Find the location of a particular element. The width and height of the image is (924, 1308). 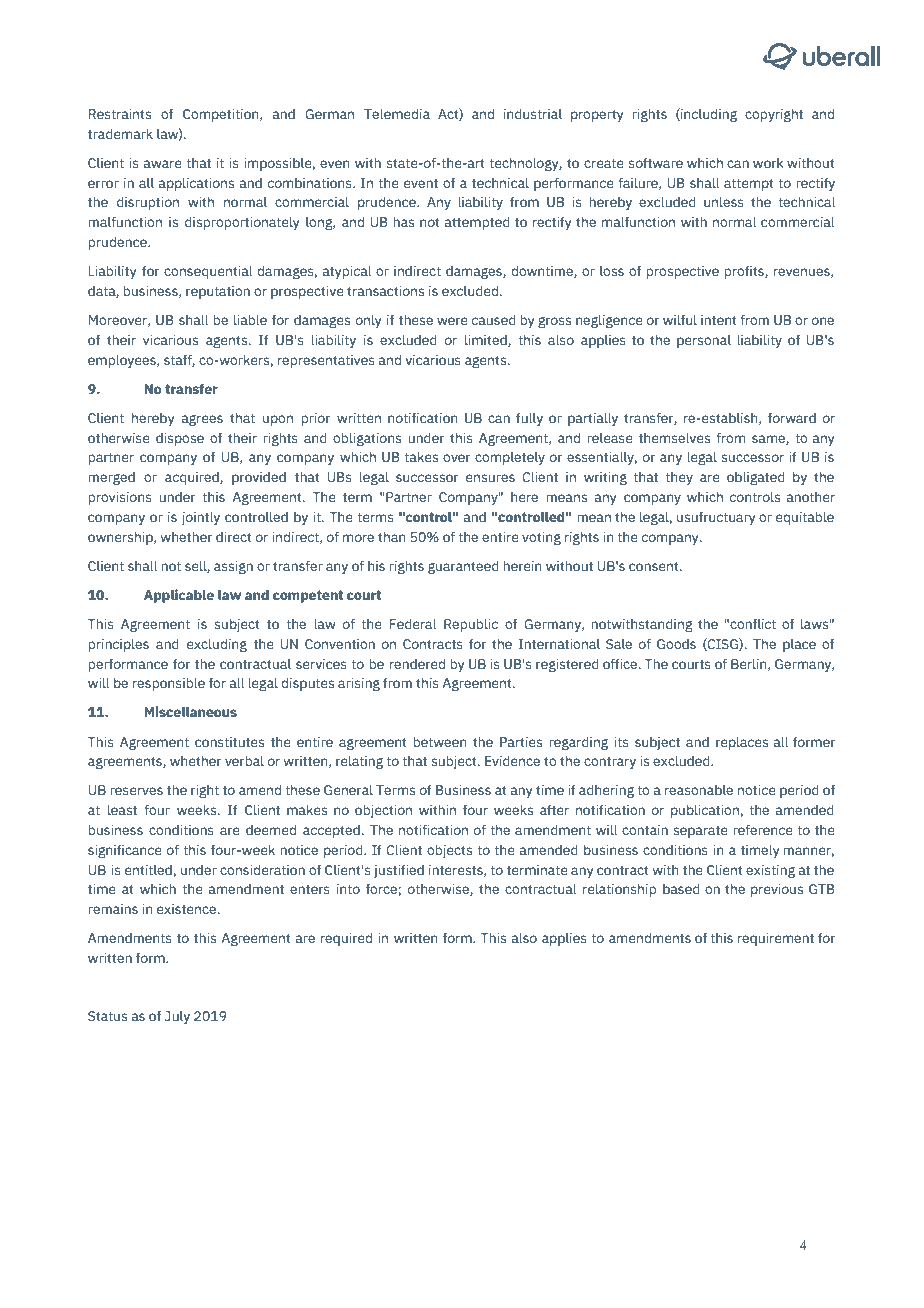

requirement is located at coordinates (776, 939).
